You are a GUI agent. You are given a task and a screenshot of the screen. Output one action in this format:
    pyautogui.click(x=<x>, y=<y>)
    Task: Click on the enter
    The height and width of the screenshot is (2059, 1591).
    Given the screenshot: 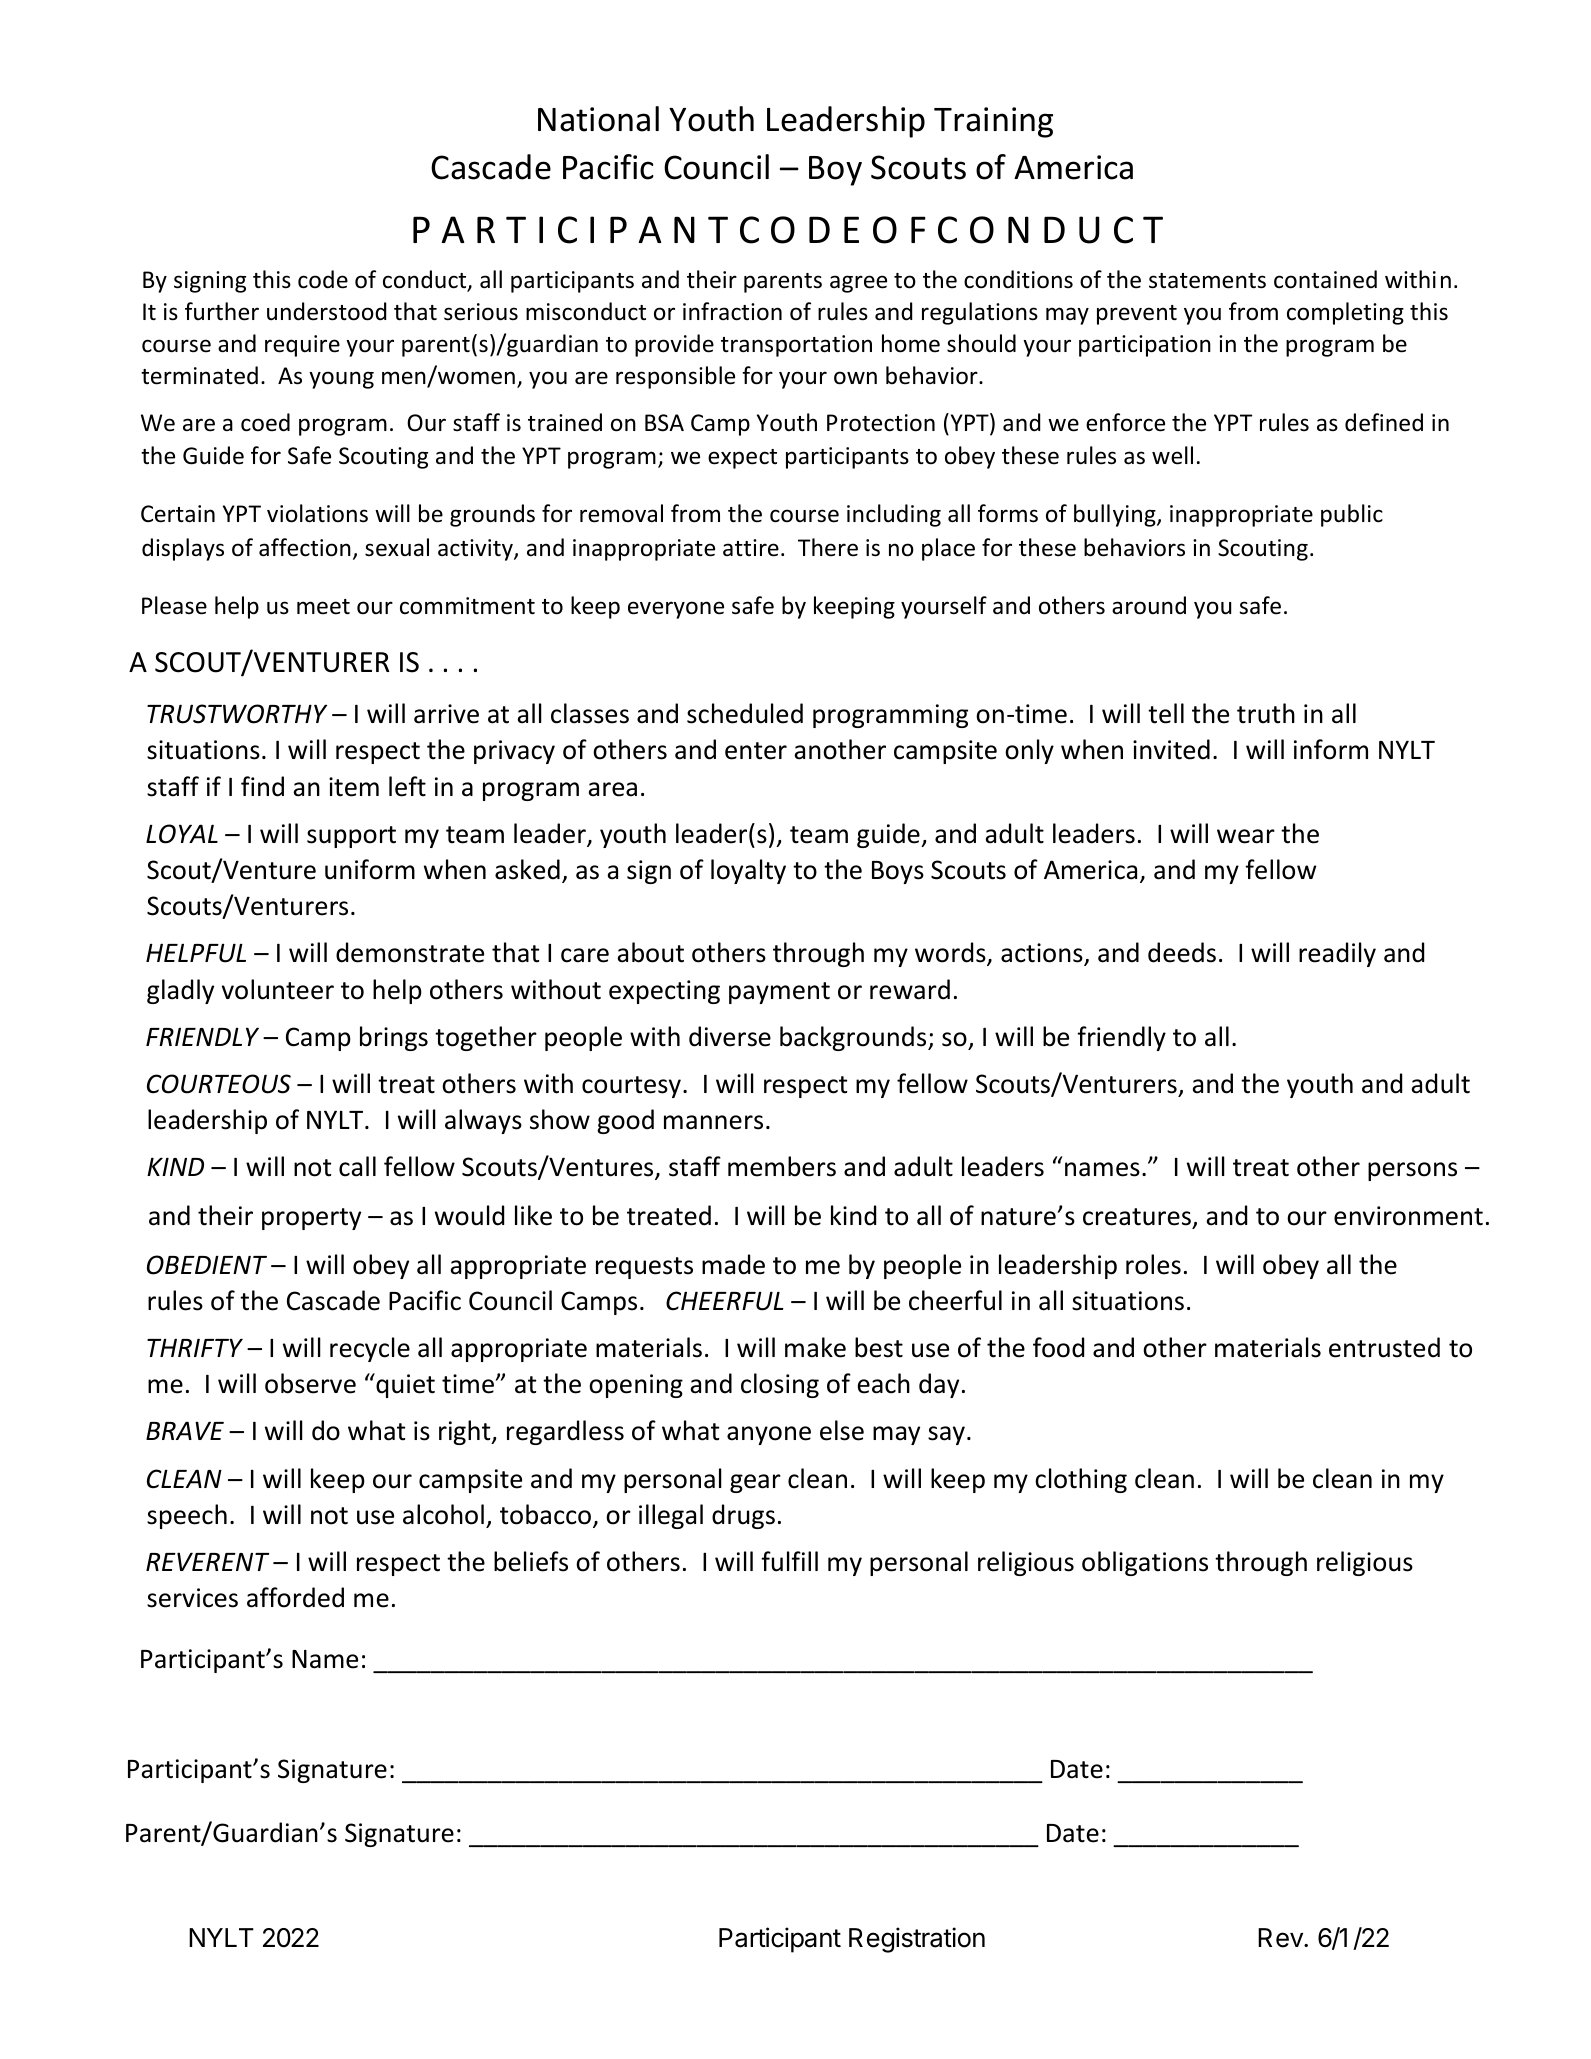 What is the action you would take?
    pyautogui.click(x=756, y=751)
